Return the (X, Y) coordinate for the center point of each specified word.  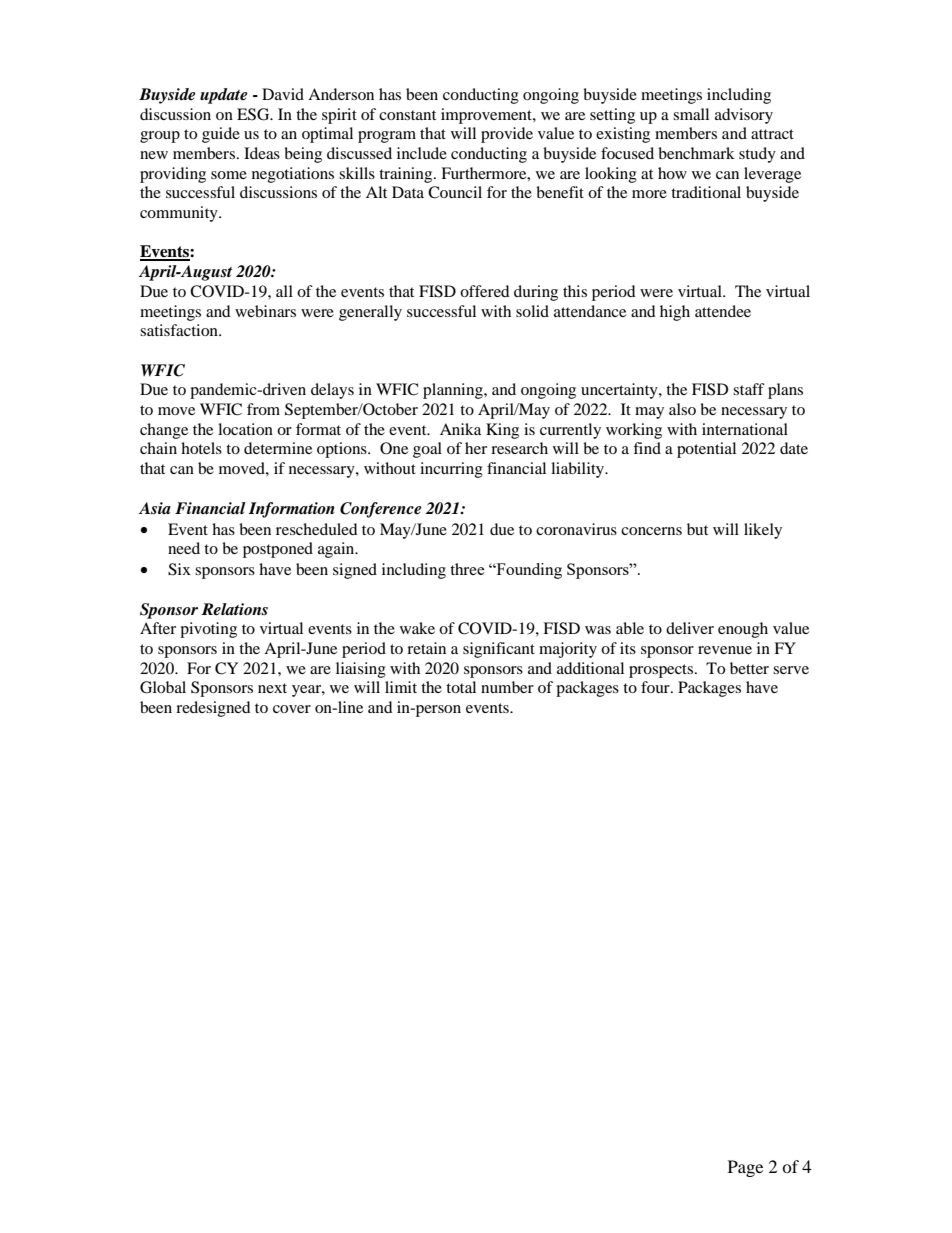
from (263, 409)
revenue (725, 650)
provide (507, 135)
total (461, 687)
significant (499, 650)
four (656, 687)
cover (292, 709)
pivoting (208, 630)
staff (749, 389)
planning (454, 391)
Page (745, 1168)
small (691, 114)
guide (221, 135)
